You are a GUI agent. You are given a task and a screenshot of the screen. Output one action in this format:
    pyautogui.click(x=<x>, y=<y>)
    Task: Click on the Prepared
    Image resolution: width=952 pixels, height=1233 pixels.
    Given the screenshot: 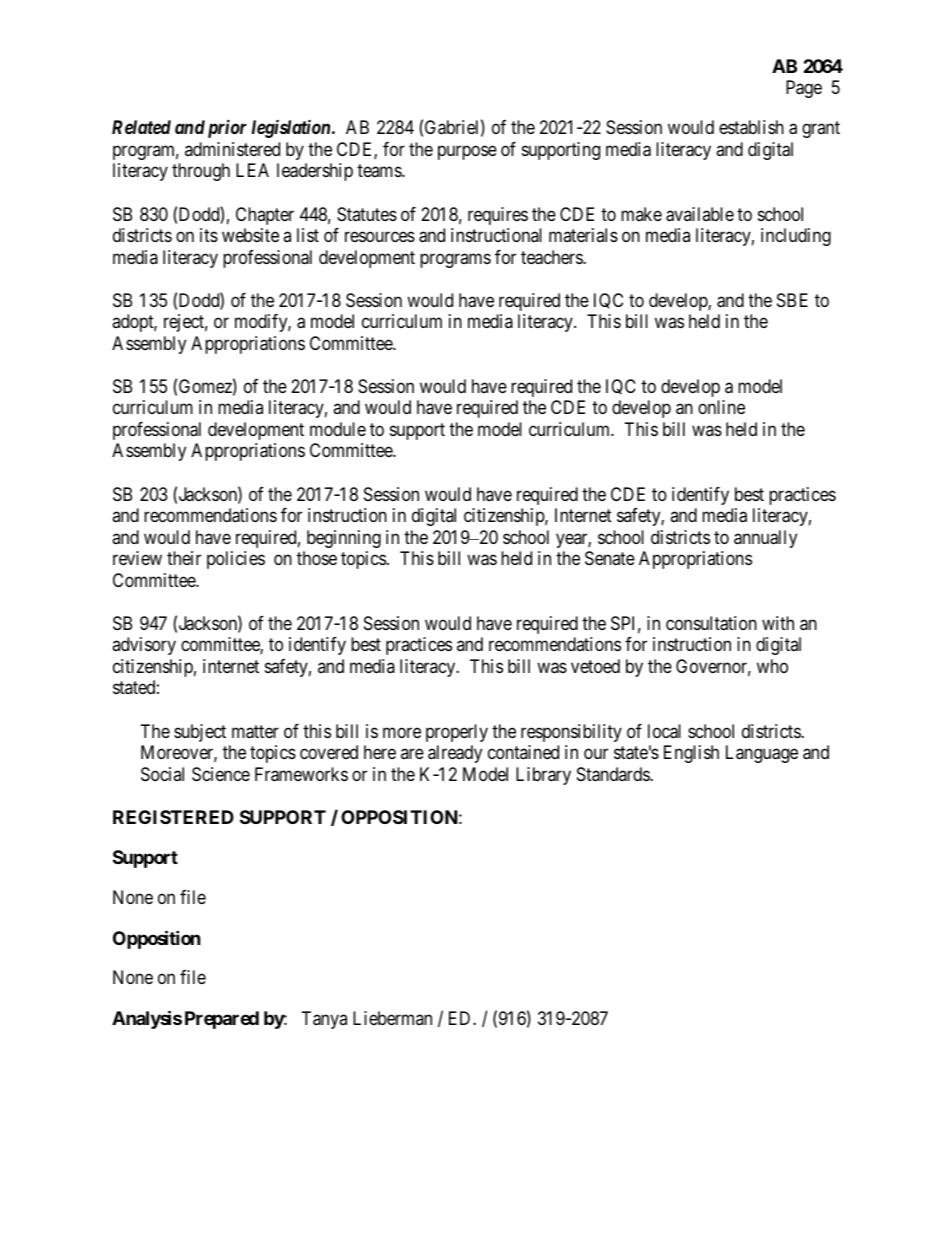 What is the action you would take?
    pyautogui.click(x=222, y=1020)
